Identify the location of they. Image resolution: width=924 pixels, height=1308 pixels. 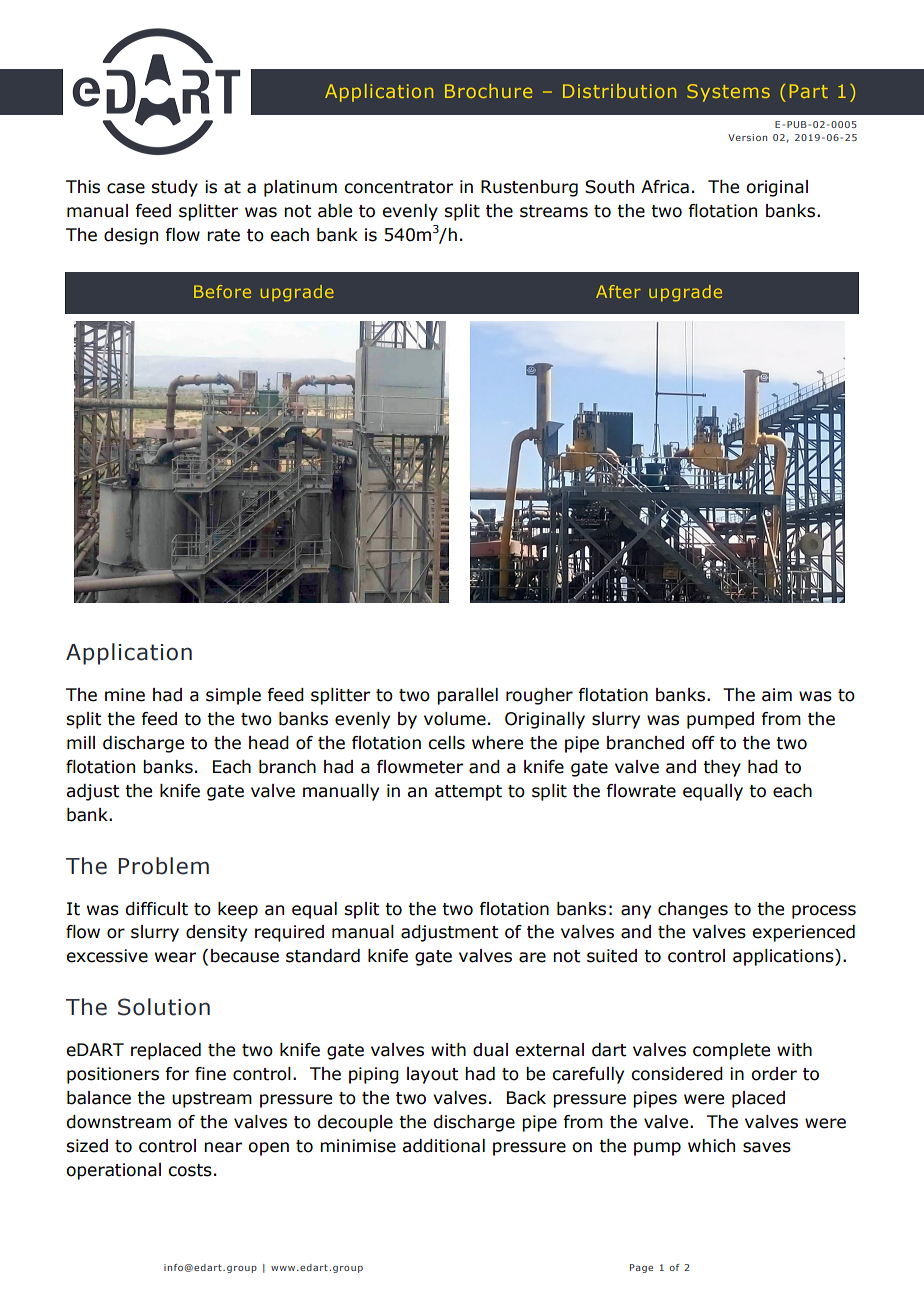
(722, 768).
